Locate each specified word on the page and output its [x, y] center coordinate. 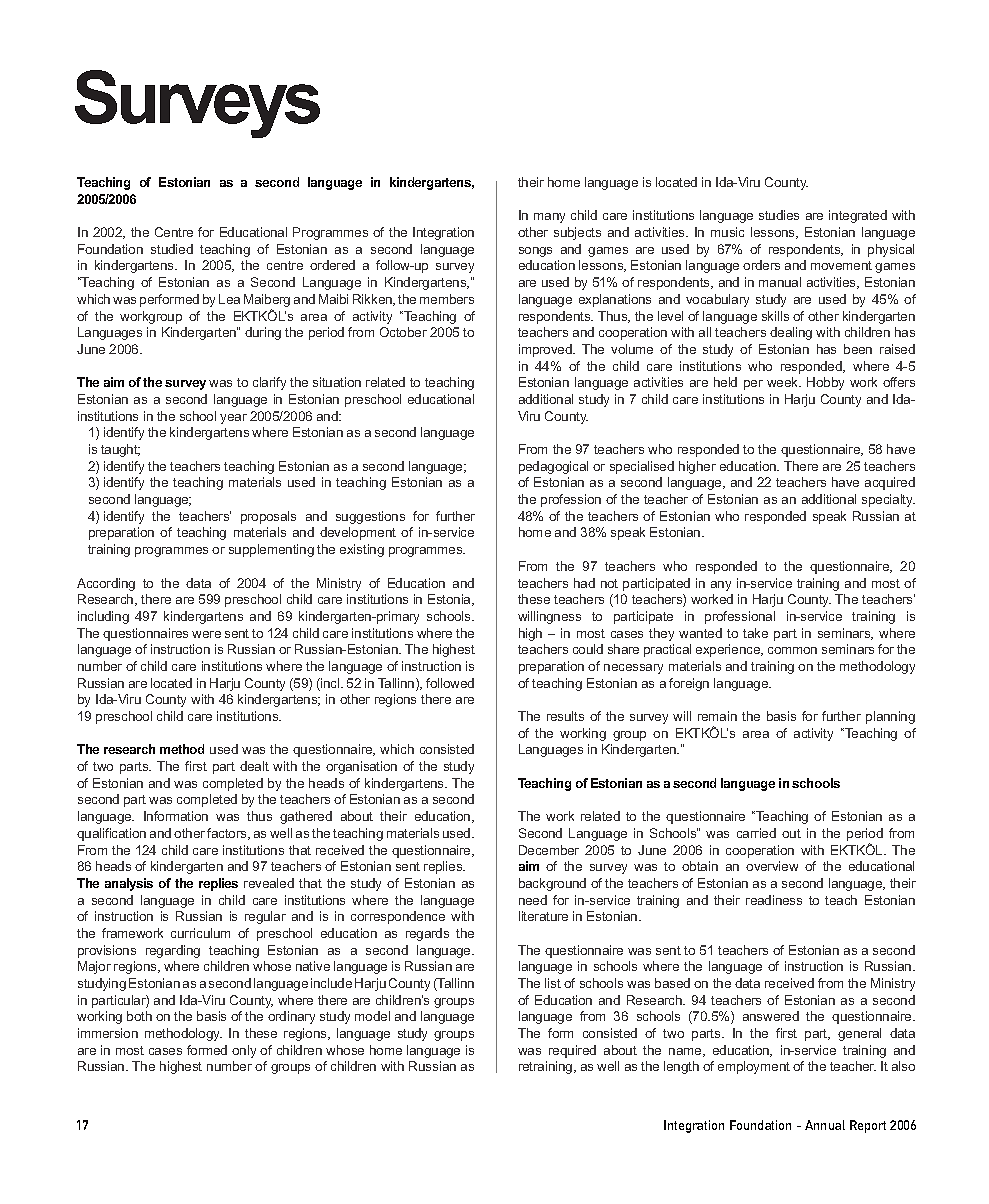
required [572, 1051]
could [588, 649]
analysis [129, 884]
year [233, 419]
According [106, 584]
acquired [890, 483]
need [533, 900]
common [792, 650]
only [244, 1051]
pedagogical [553, 467]
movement [841, 265]
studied [172, 249]
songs [535, 252]
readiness [774, 900]
